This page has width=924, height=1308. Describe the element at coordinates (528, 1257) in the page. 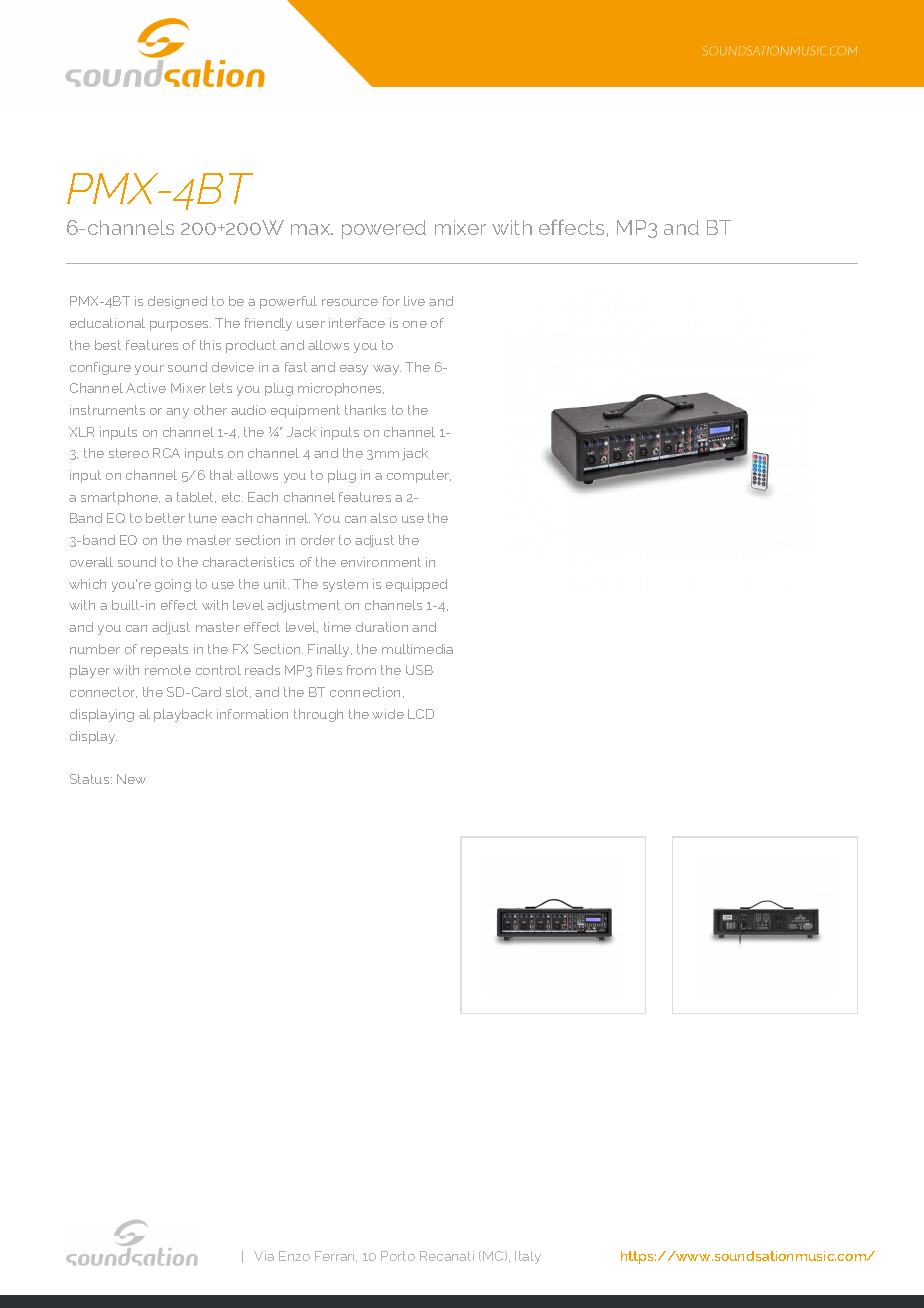

I see `Italy` at that location.
